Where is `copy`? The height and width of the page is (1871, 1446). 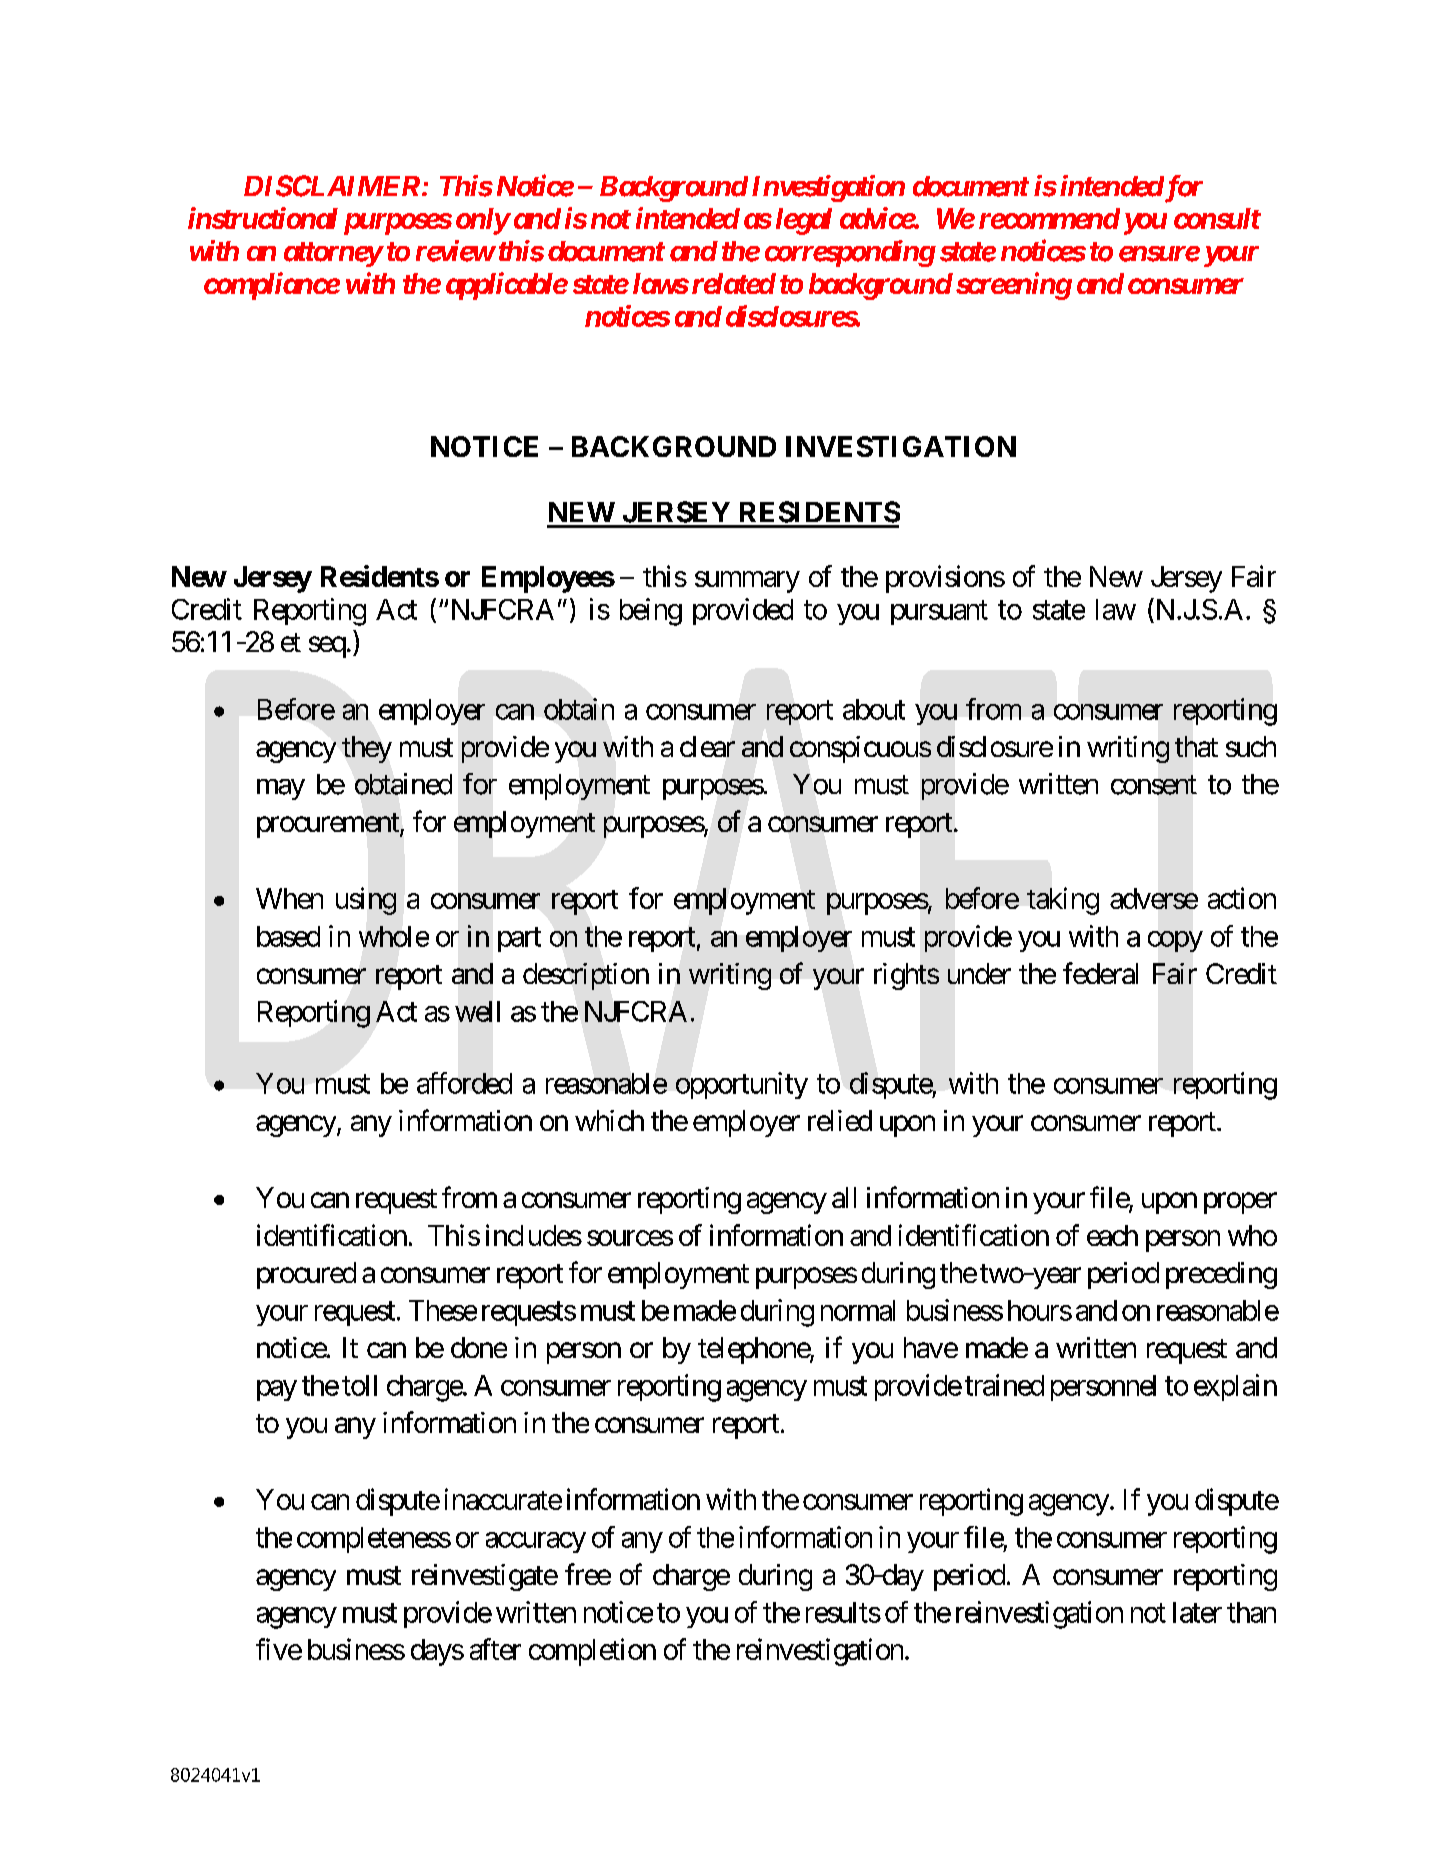 copy is located at coordinates (1175, 941).
